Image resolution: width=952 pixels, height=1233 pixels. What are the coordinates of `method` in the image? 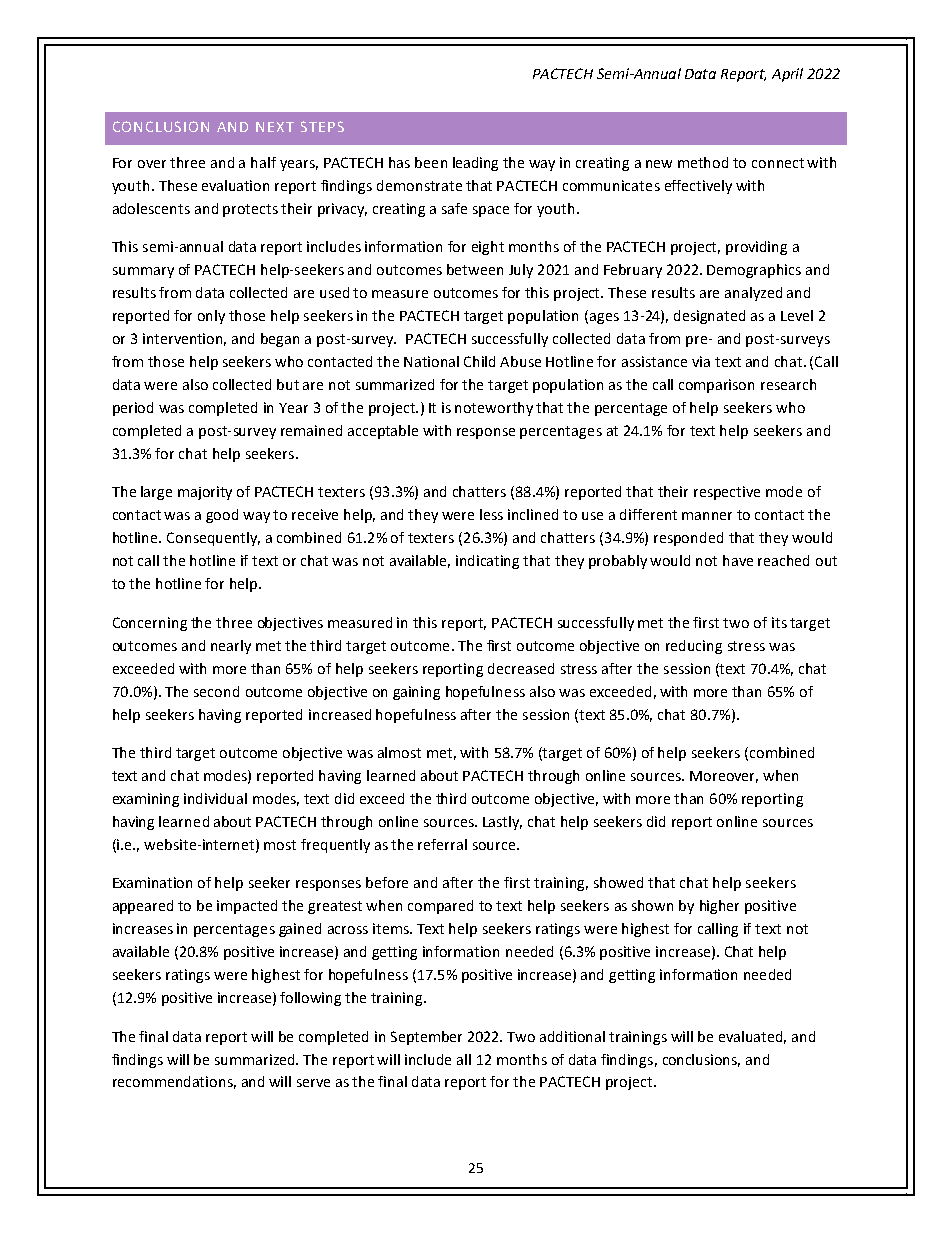 It's located at (703, 162).
